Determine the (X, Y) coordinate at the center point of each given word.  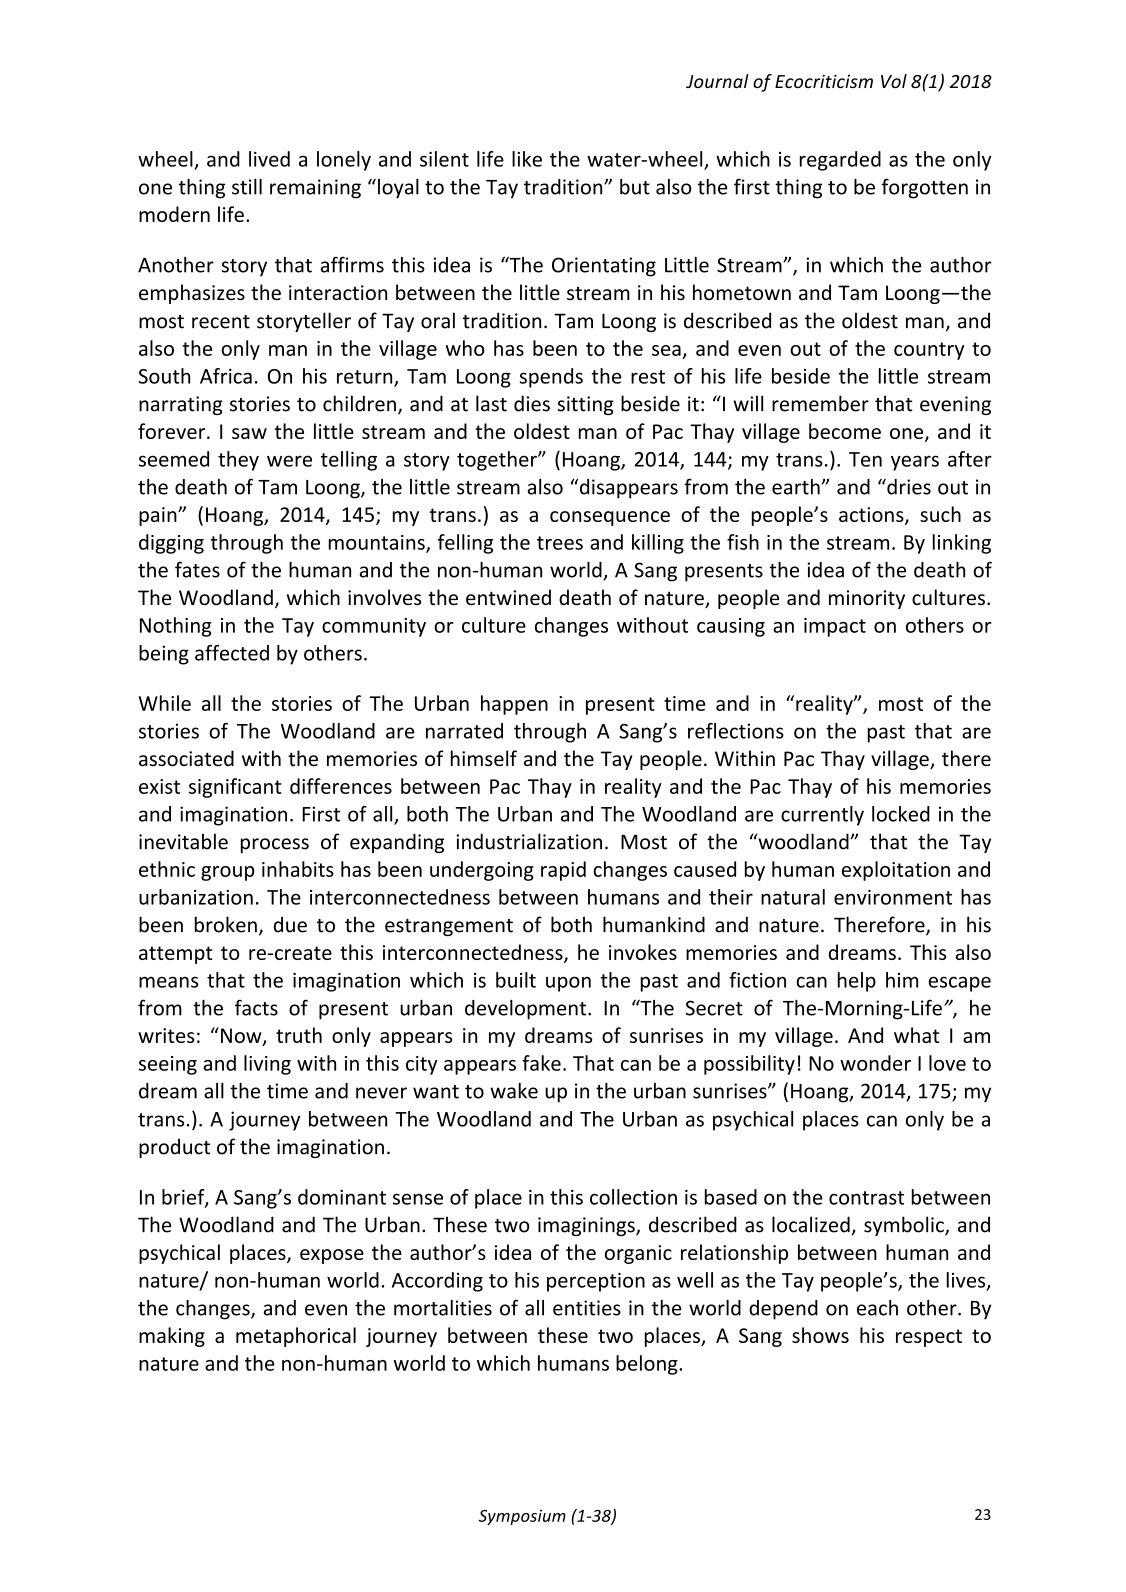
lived (269, 159)
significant (235, 788)
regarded (840, 161)
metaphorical (296, 1337)
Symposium (522, 1517)
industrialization (529, 841)
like (527, 159)
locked (901, 814)
